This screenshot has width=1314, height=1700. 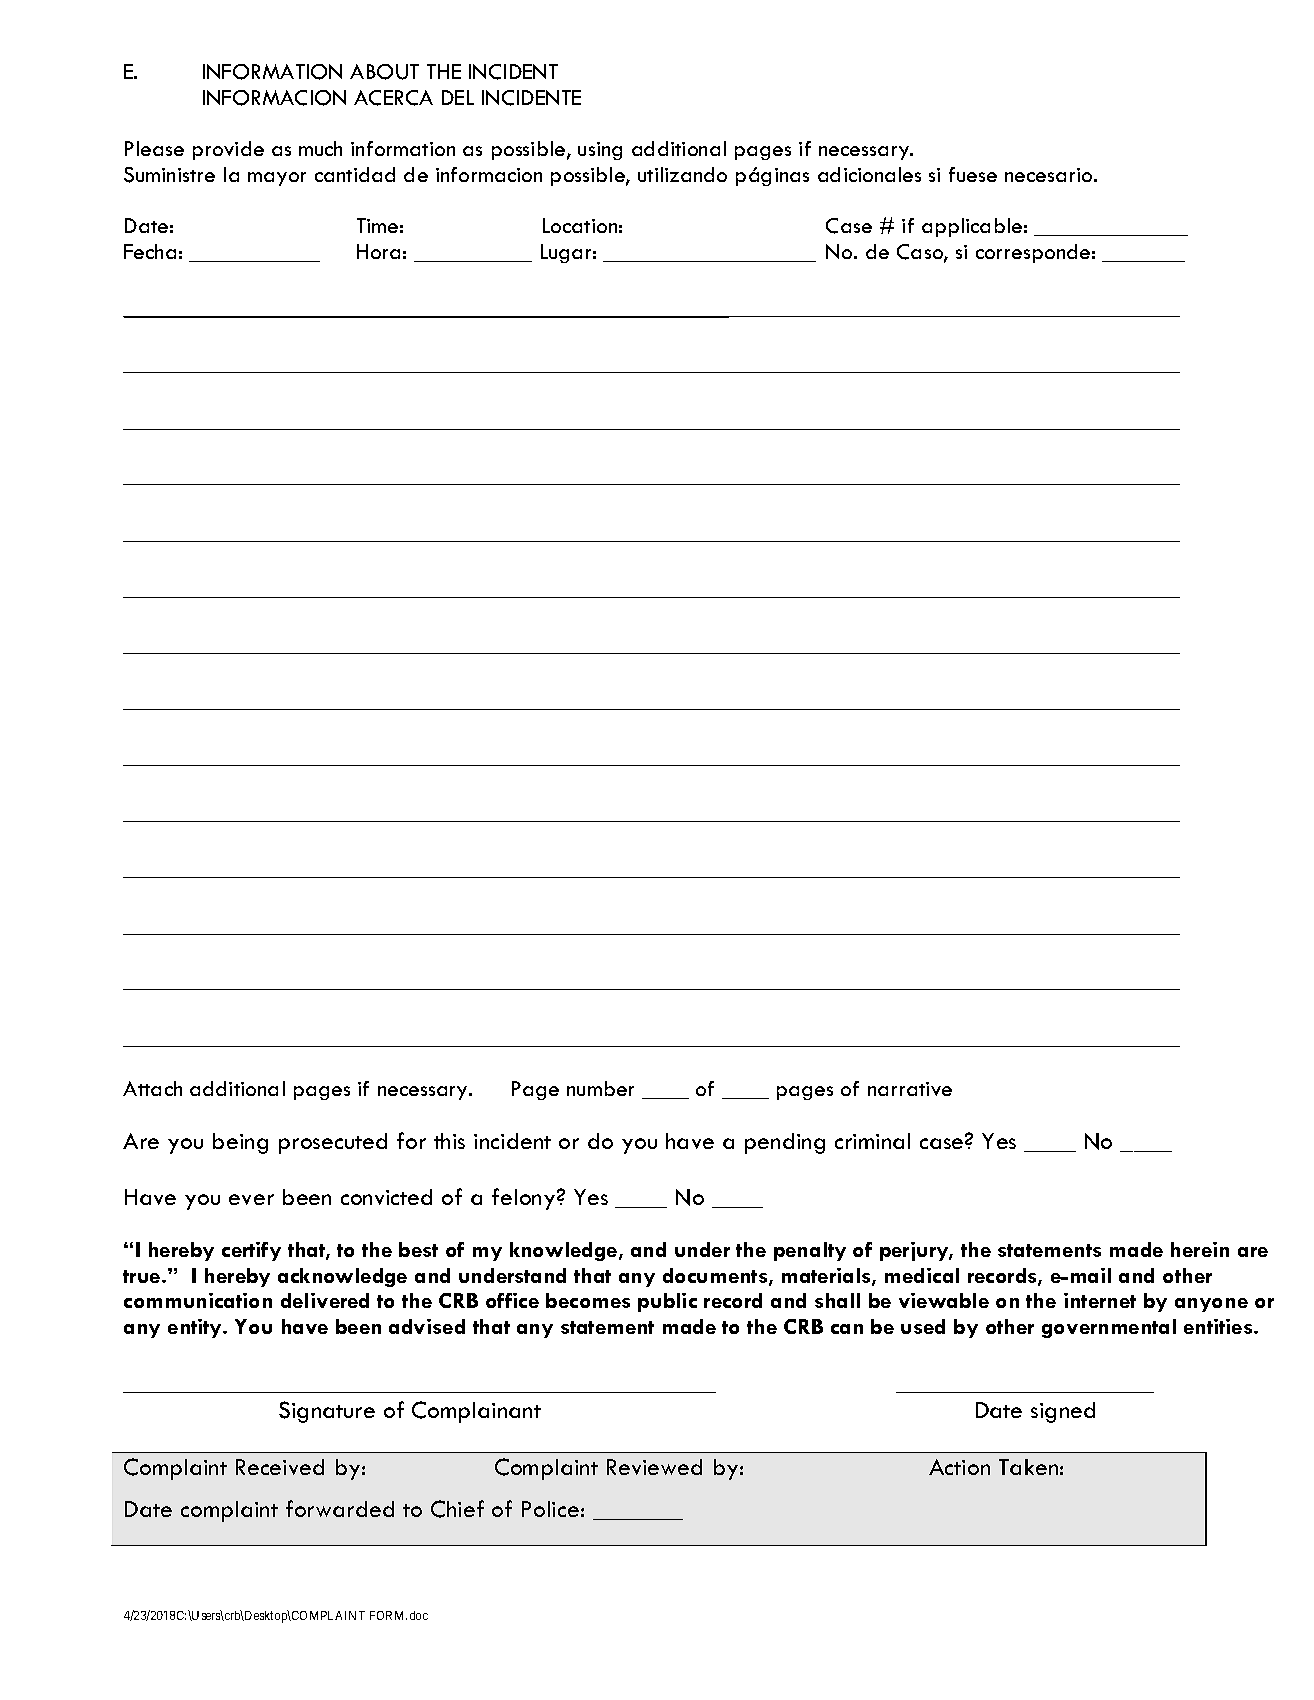 What do you see at coordinates (378, 251) in the screenshot?
I see `Hora` at bounding box center [378, 251].
